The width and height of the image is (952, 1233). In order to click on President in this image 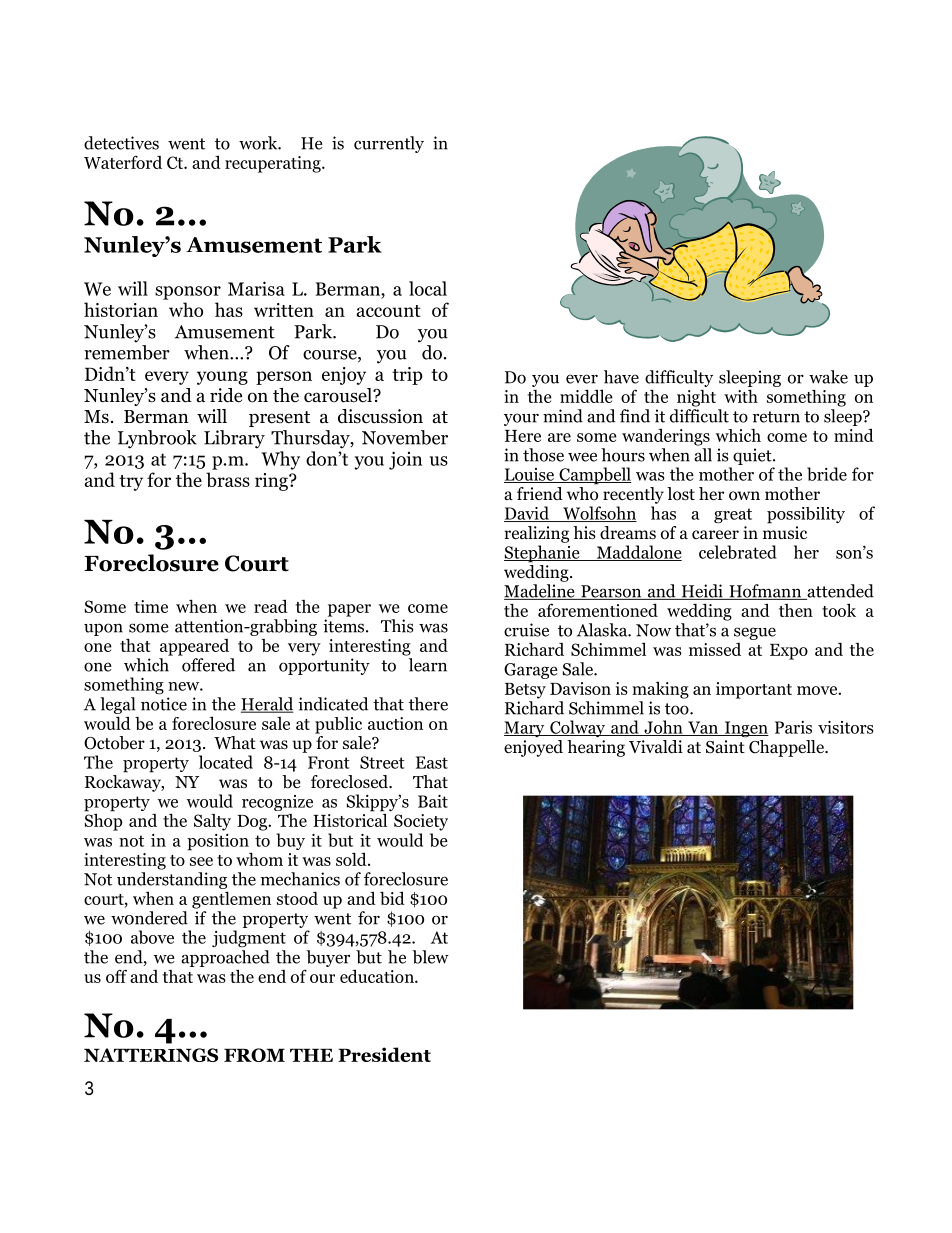, I will do `click(384, 1054)`.
